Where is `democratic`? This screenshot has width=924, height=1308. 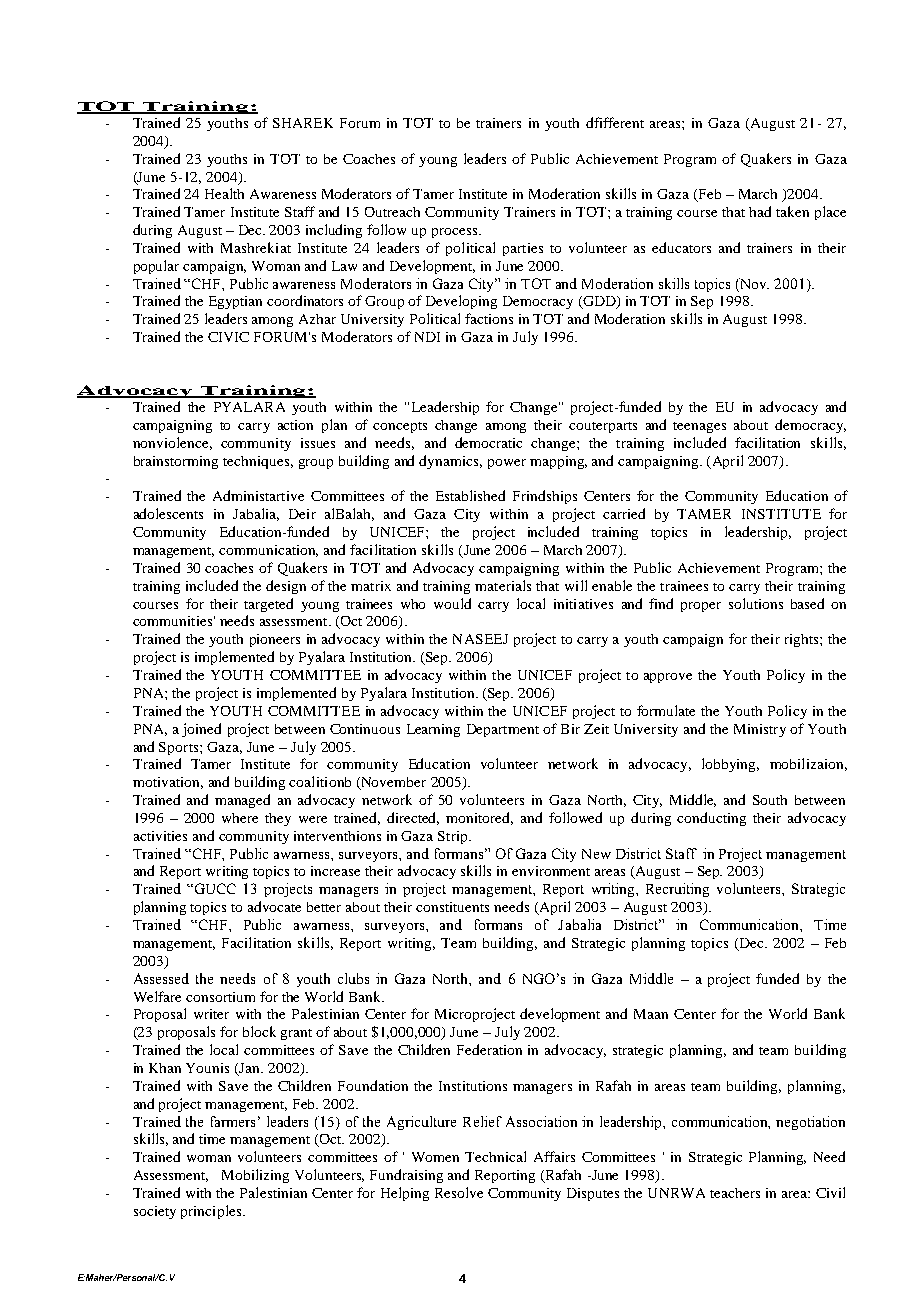
democratic is located at coordinates (488, 442).
